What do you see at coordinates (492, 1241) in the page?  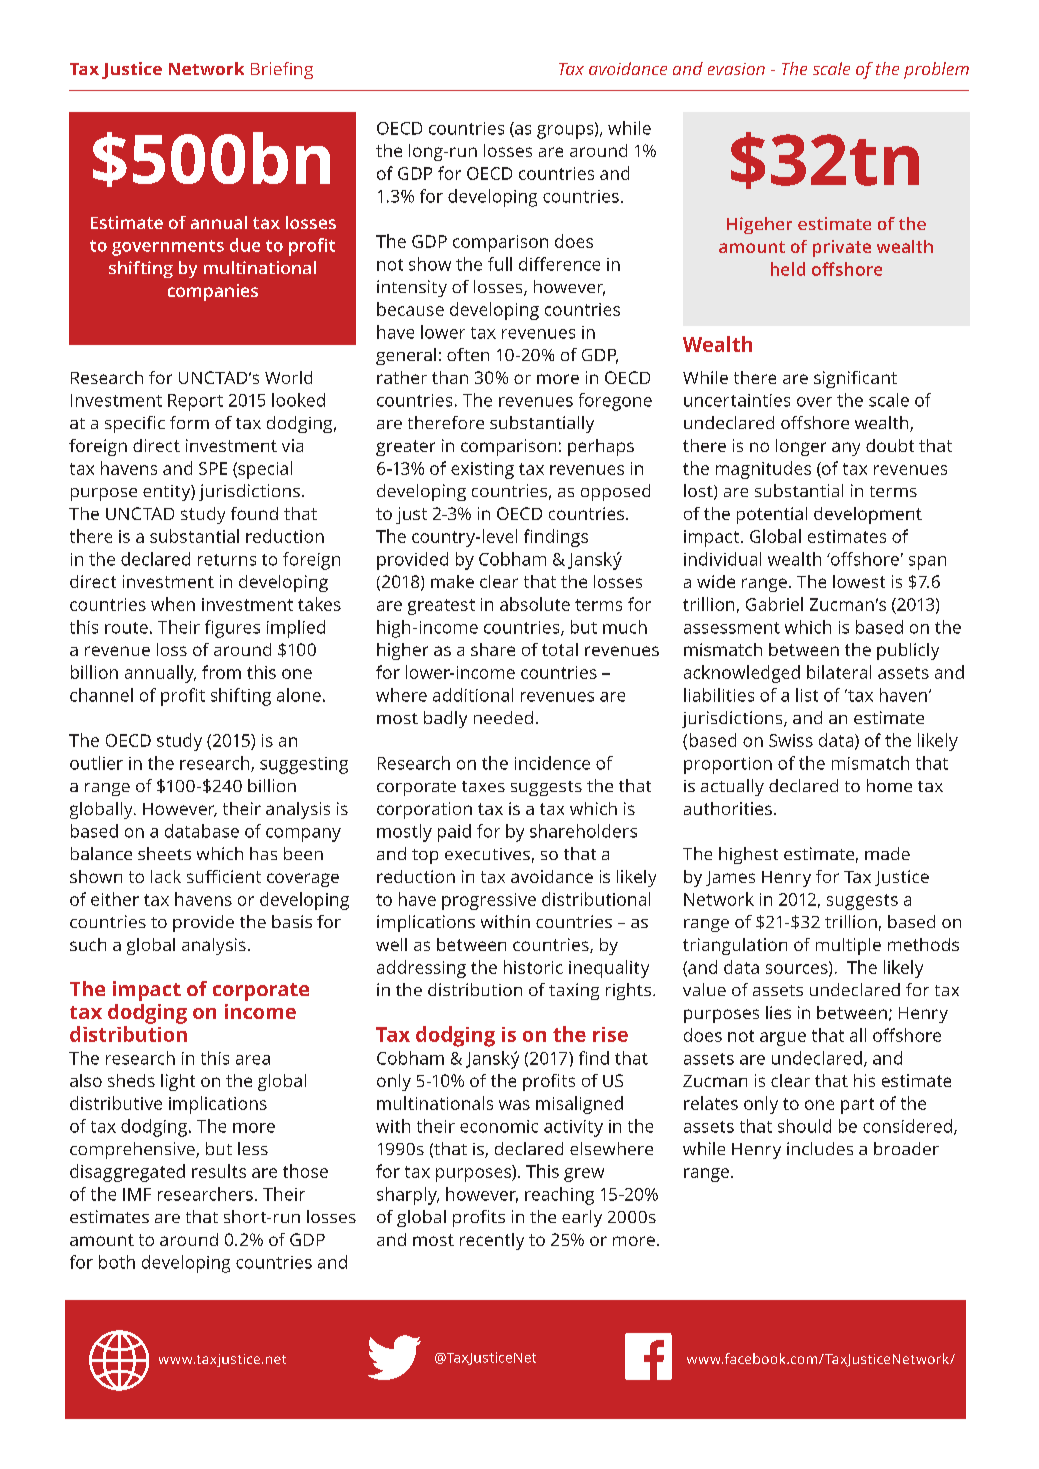 I see `recently` at bounding box center [492, 1241].
